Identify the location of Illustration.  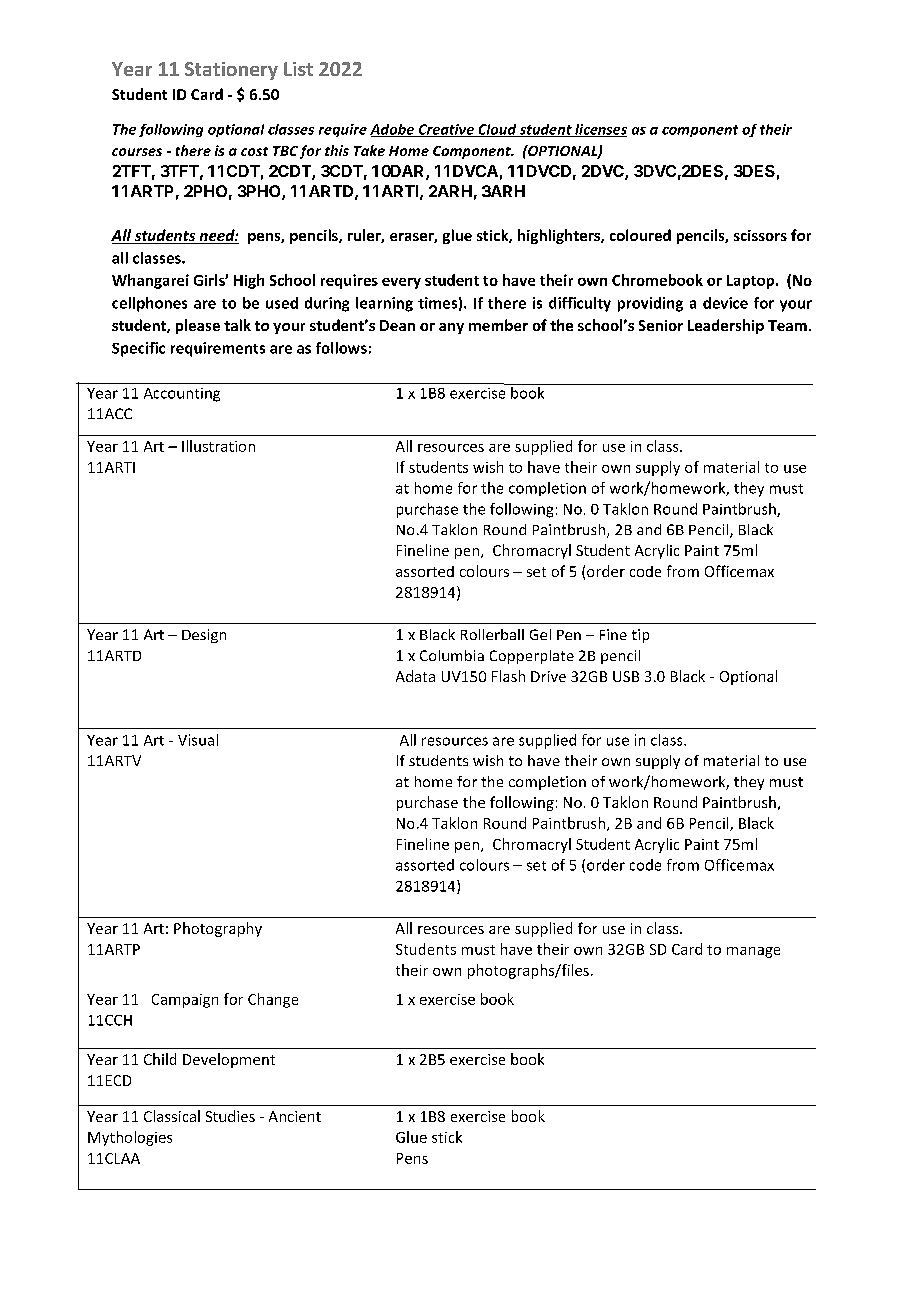
(218, 446).
